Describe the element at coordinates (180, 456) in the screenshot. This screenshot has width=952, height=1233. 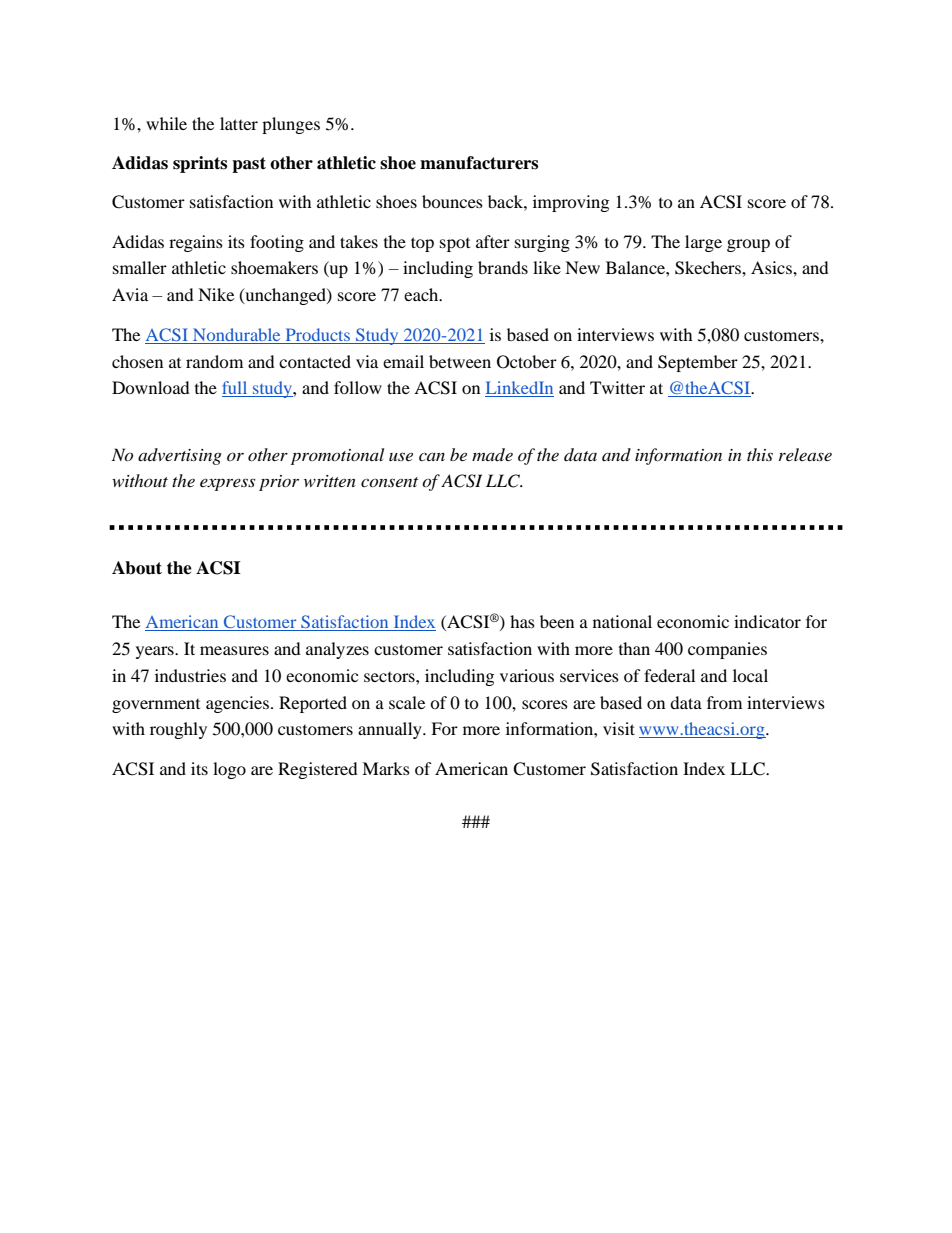
I see `advertising` at that location.
